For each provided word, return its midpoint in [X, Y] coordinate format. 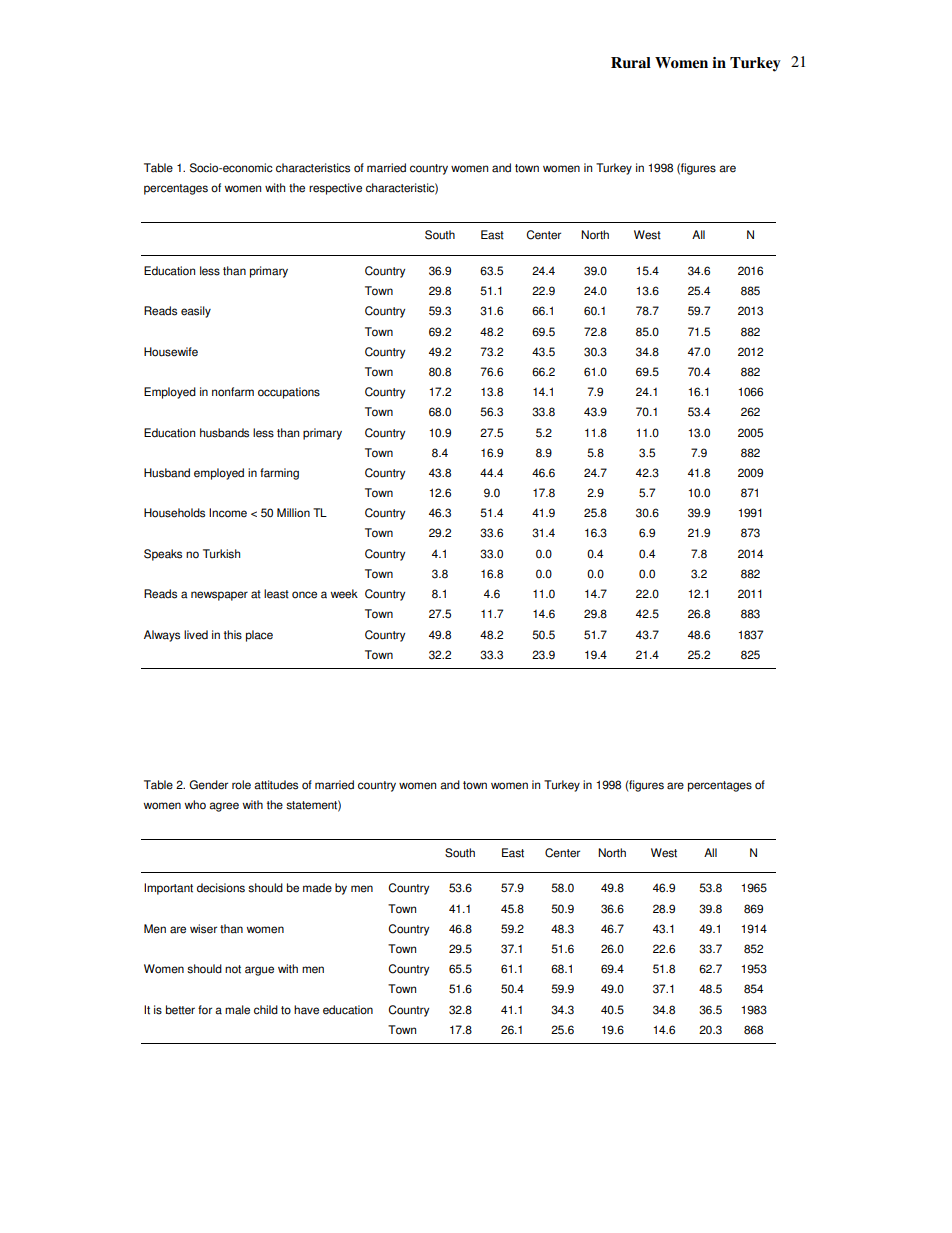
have [306, 1010]
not [233, 969]
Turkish [221, 554]
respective [335, 189]
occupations [289, 393]
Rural [631, 62]
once [304, 595]
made [317, 888]
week [344, 594]
